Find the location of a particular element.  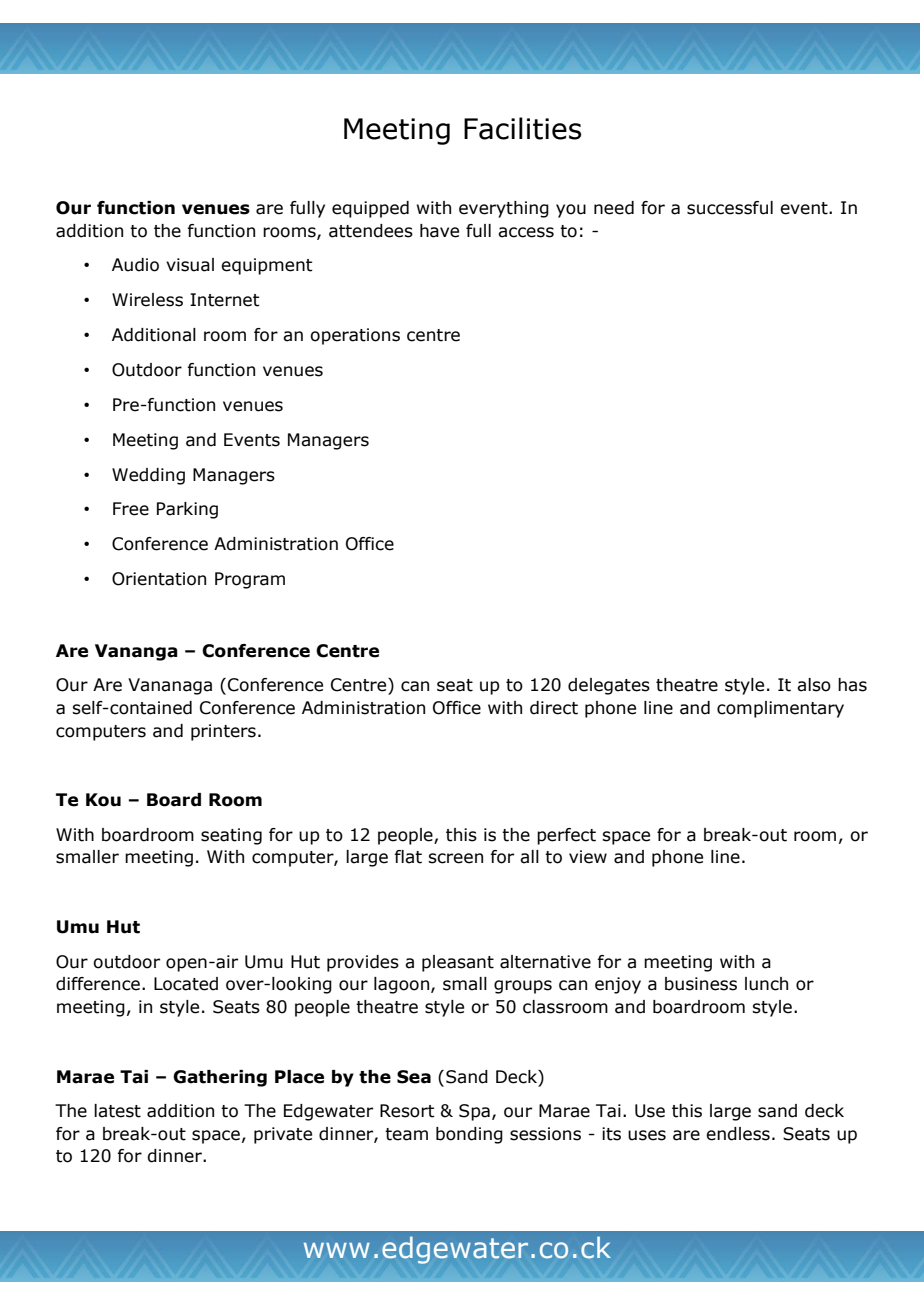

Wedding is located at coordinates (148, 476).
